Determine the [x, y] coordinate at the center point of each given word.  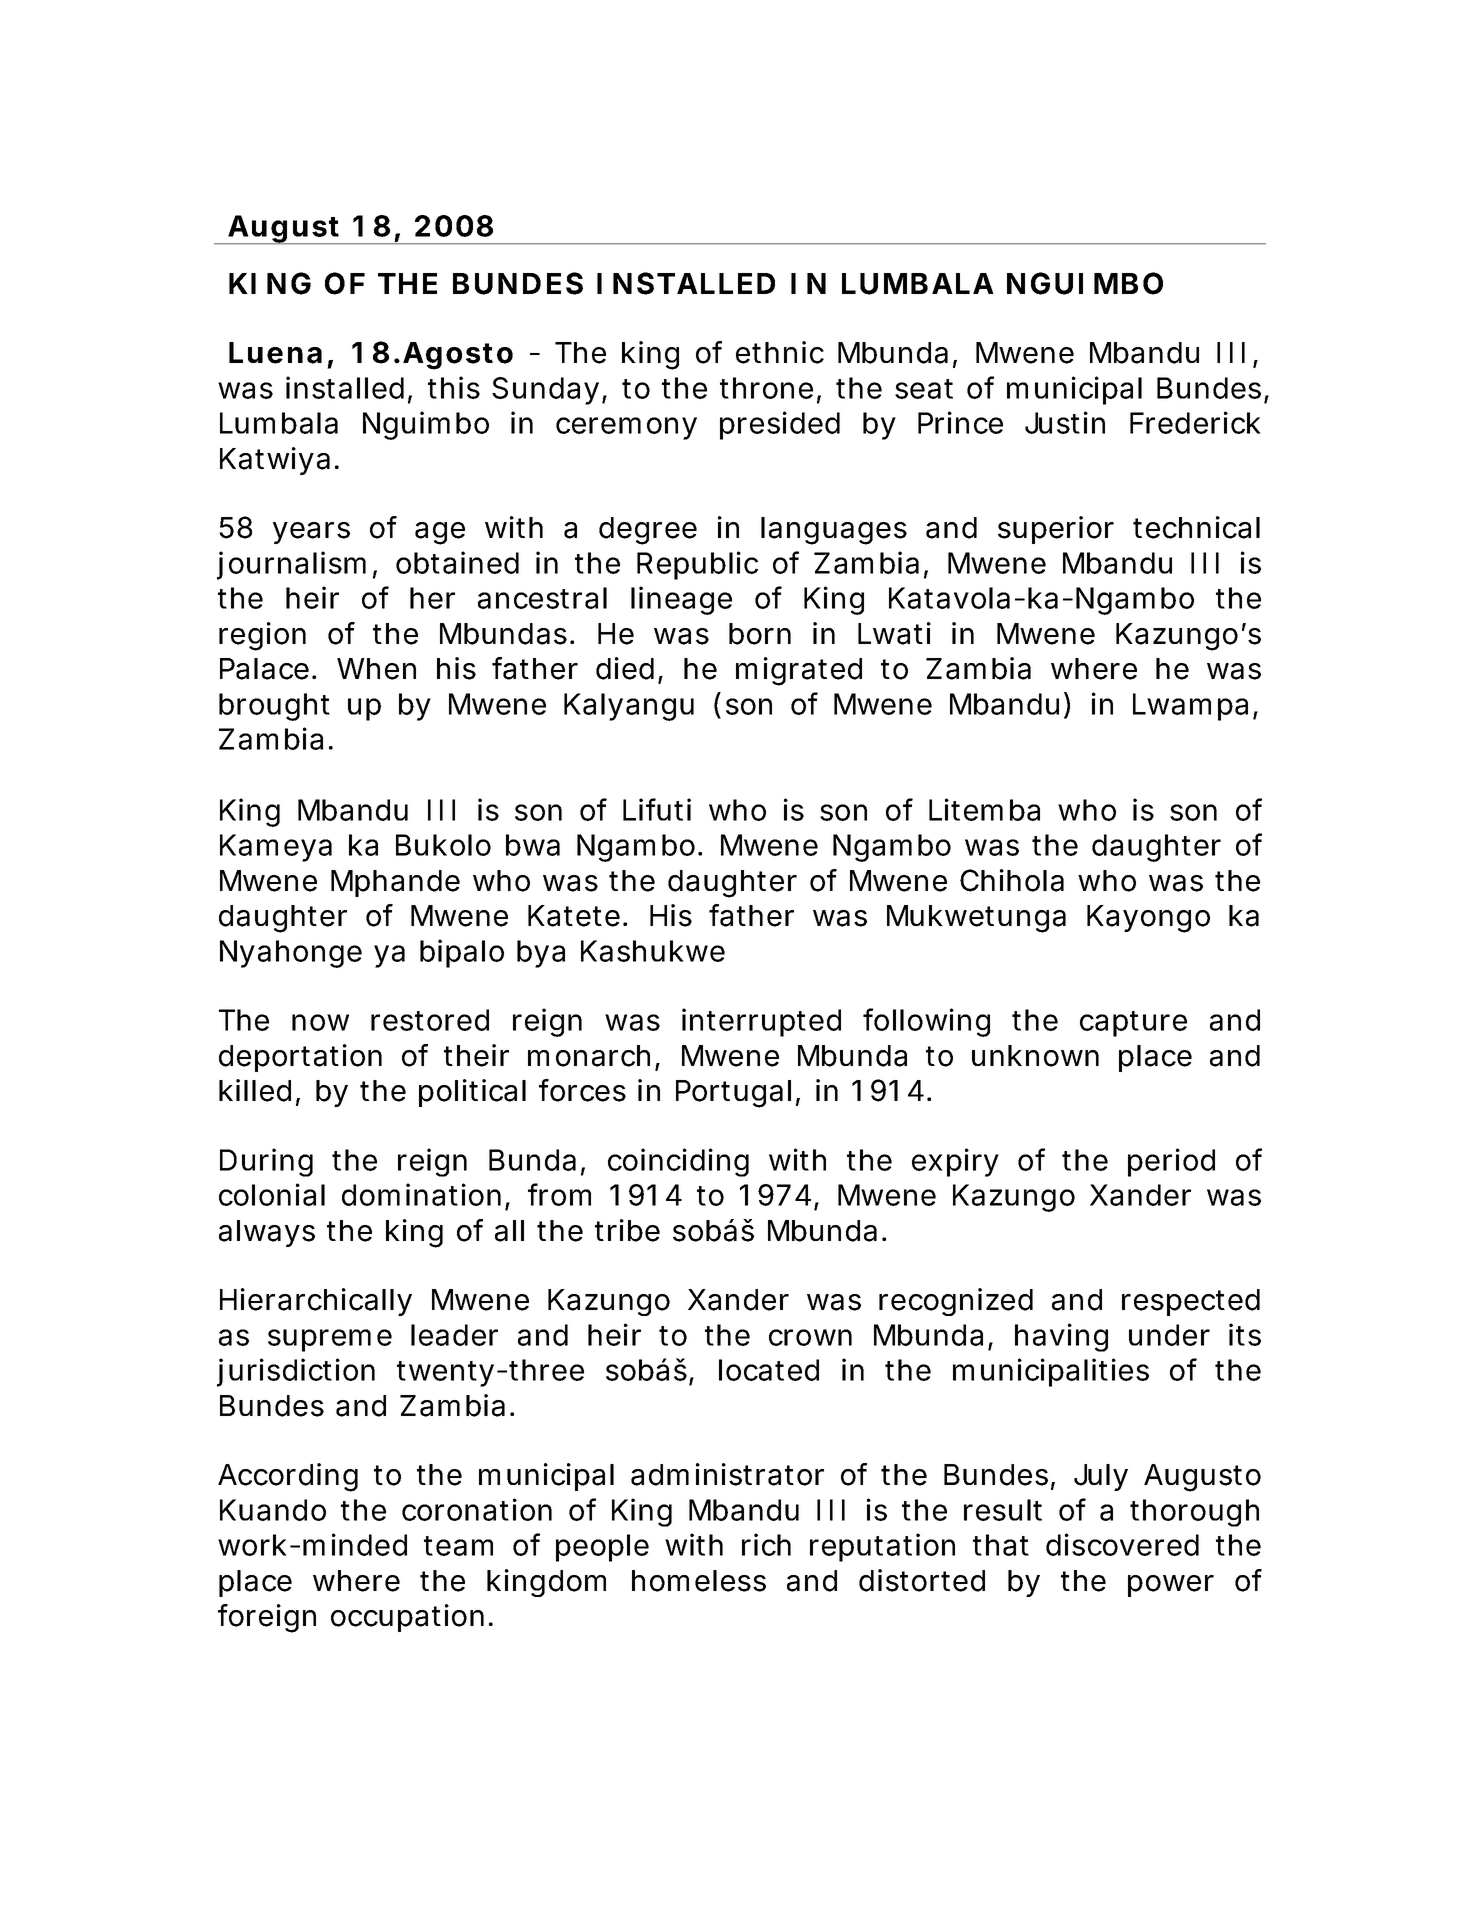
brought [274, 707]
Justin [1065, 422]
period [1171, 1162]
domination [421, 1194]
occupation [407, 1618]
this [454, 387]
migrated [799, 671]
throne [766, 388]
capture [1133, 1024]
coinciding [678, 1162]
